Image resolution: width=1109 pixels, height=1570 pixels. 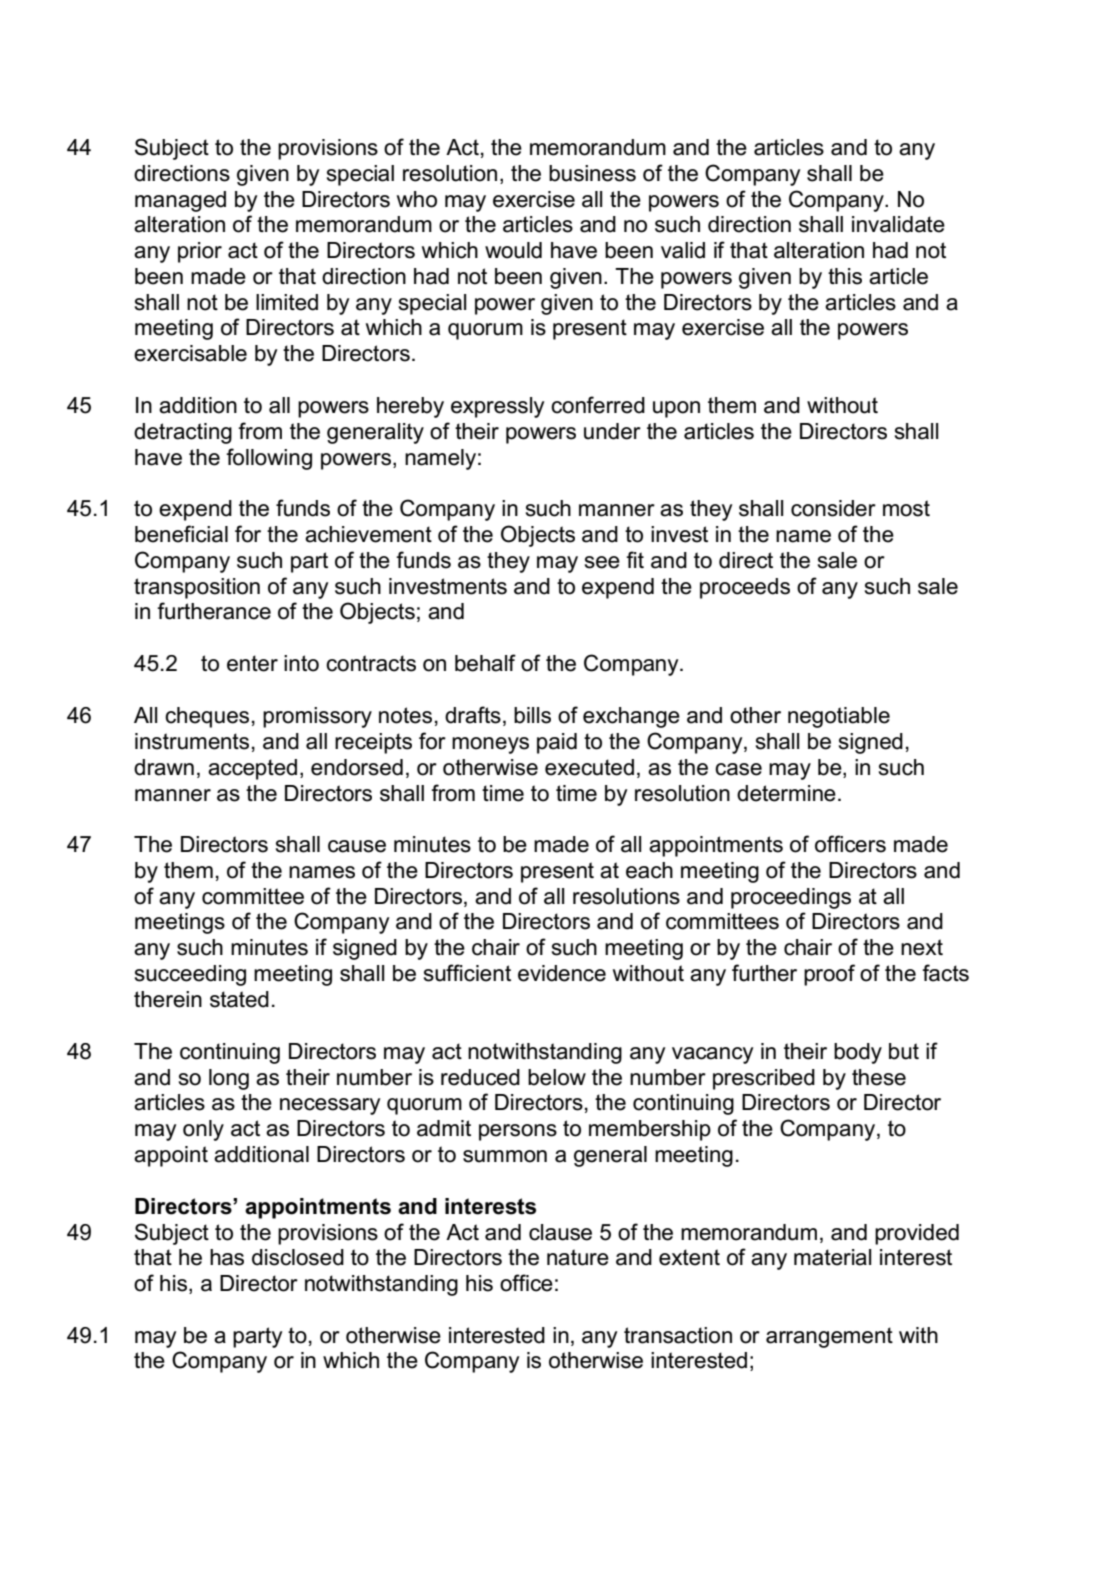 I want to click on evidence, so click(x=562, y=973).
